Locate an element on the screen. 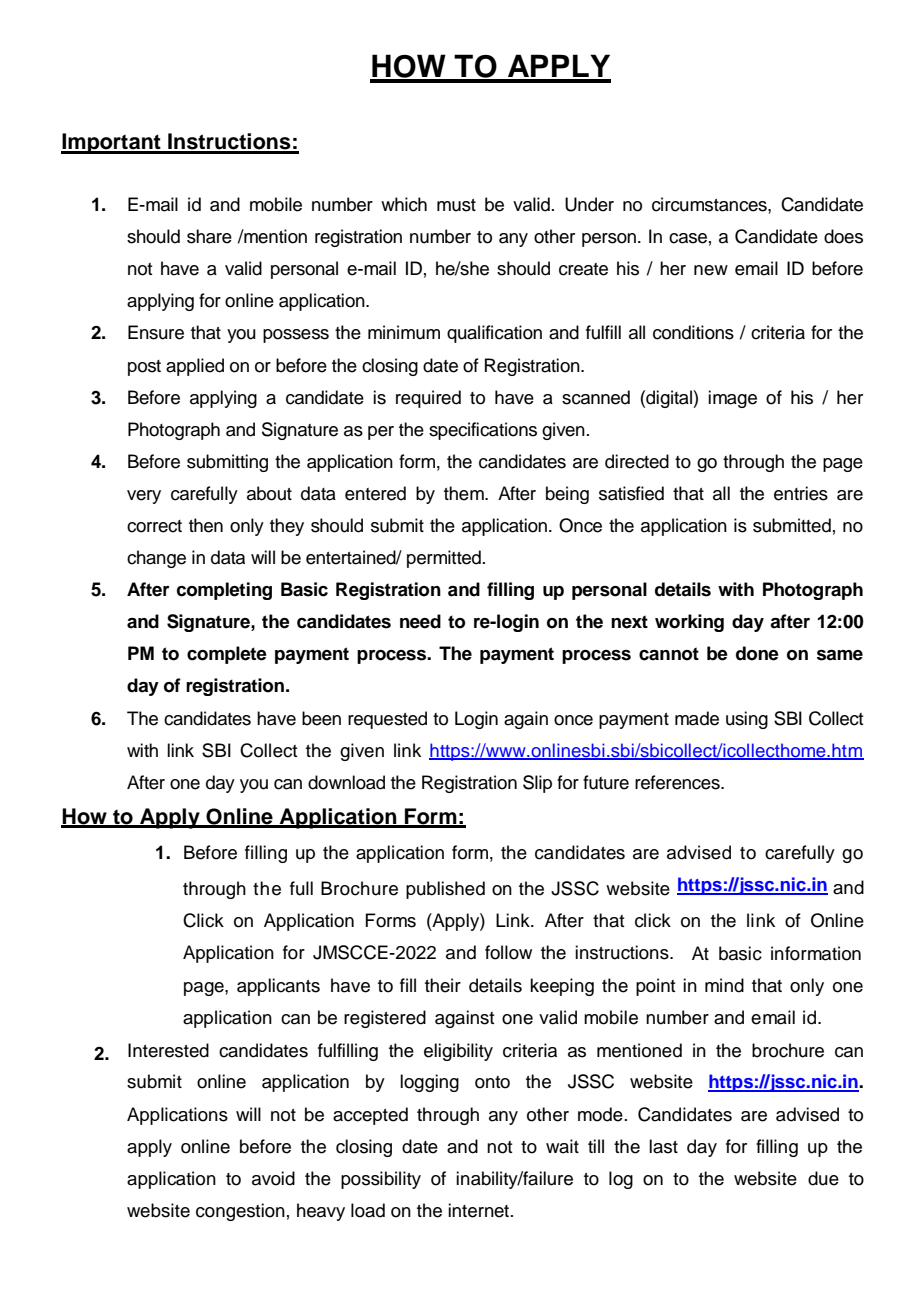 The width and height of the screenshot is (924, 1307). must is located at coordinates (456, 205).
